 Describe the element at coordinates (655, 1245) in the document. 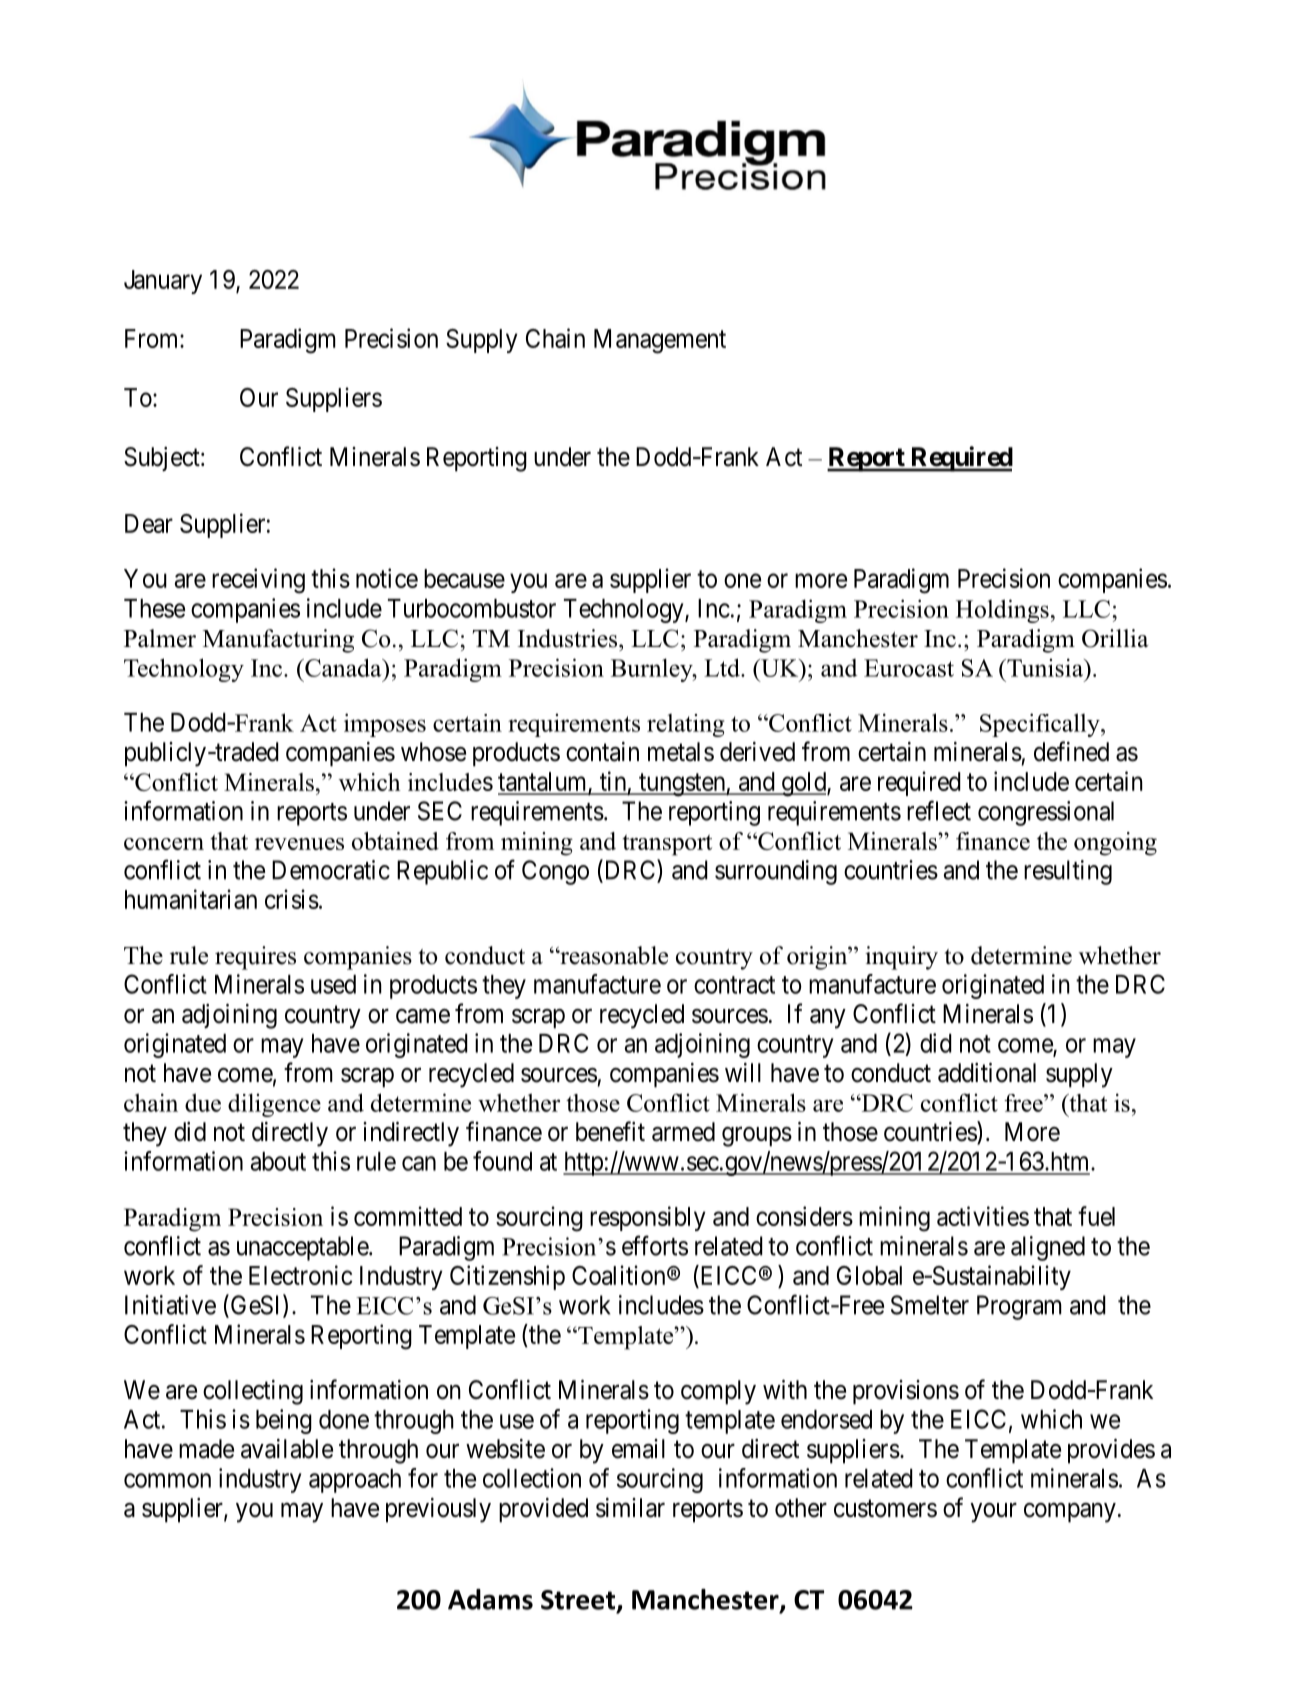

I see `efforts` at that location.
